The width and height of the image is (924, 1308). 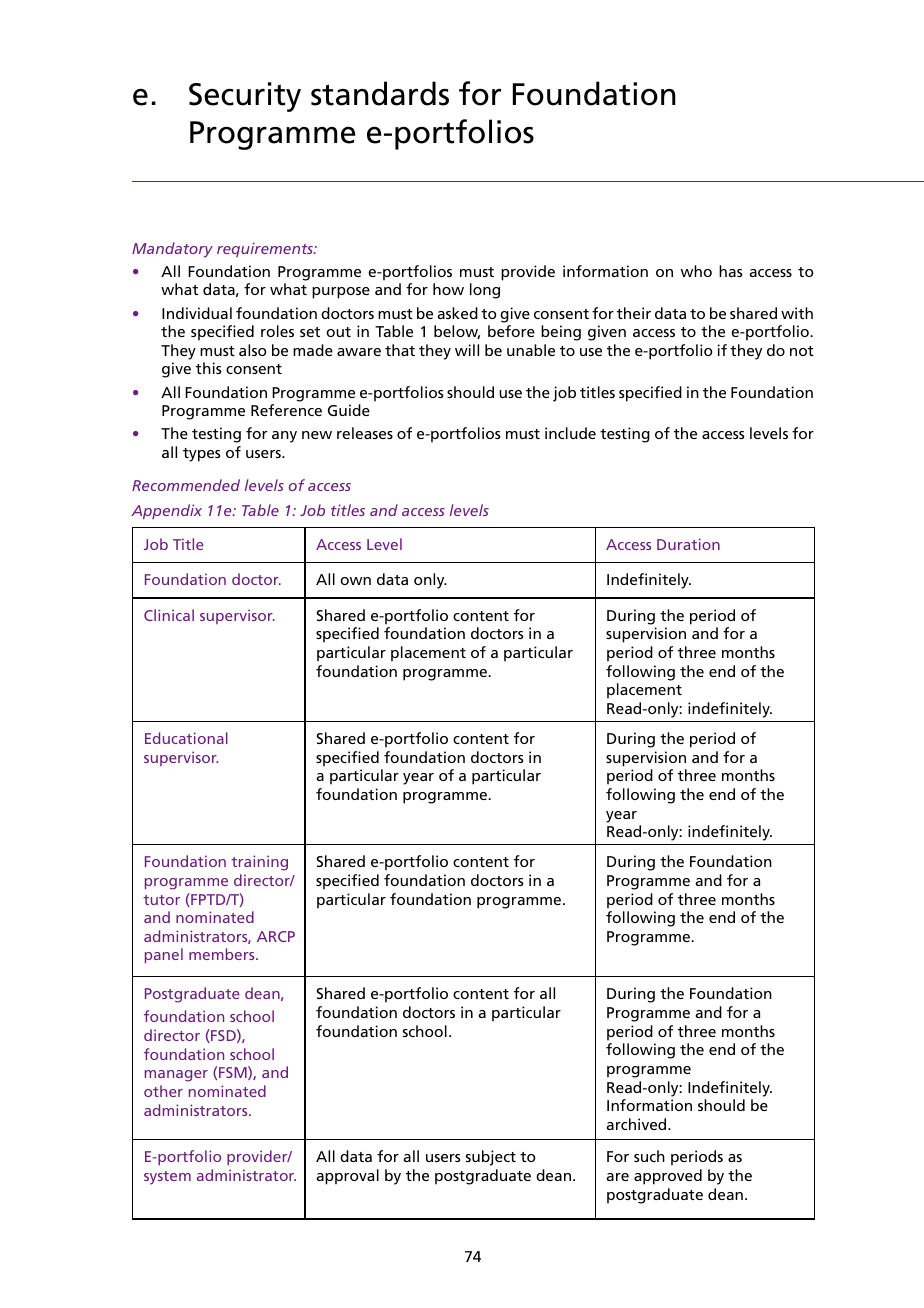 I want to click on has, so click(x=731, y=271).
